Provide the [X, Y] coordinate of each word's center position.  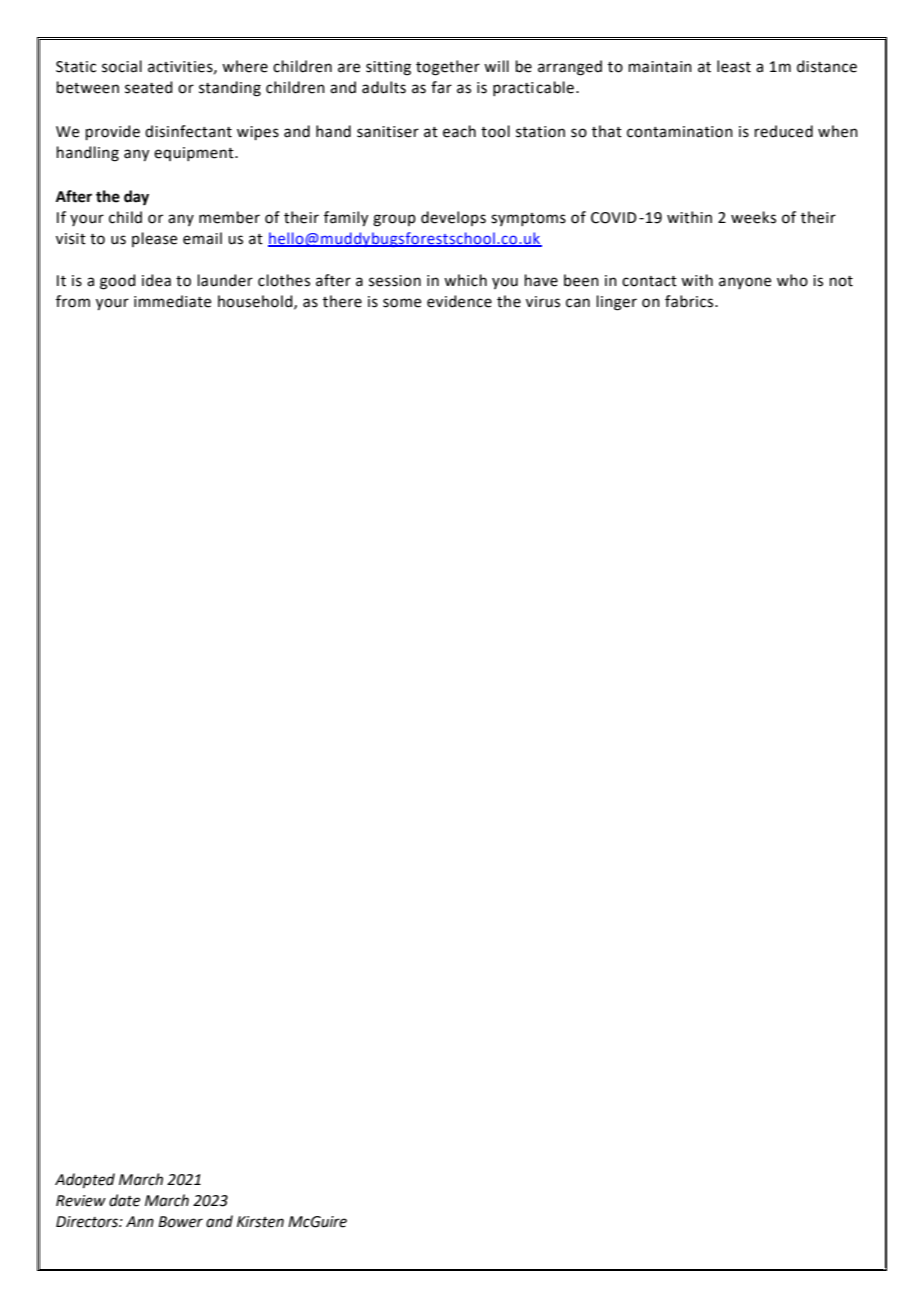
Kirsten [260, 1222]
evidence [459, 301]
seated [149, 87]
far [441, 87]
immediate [172, 301]
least [734, 66]
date [124, 1200]
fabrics [690, 301]
